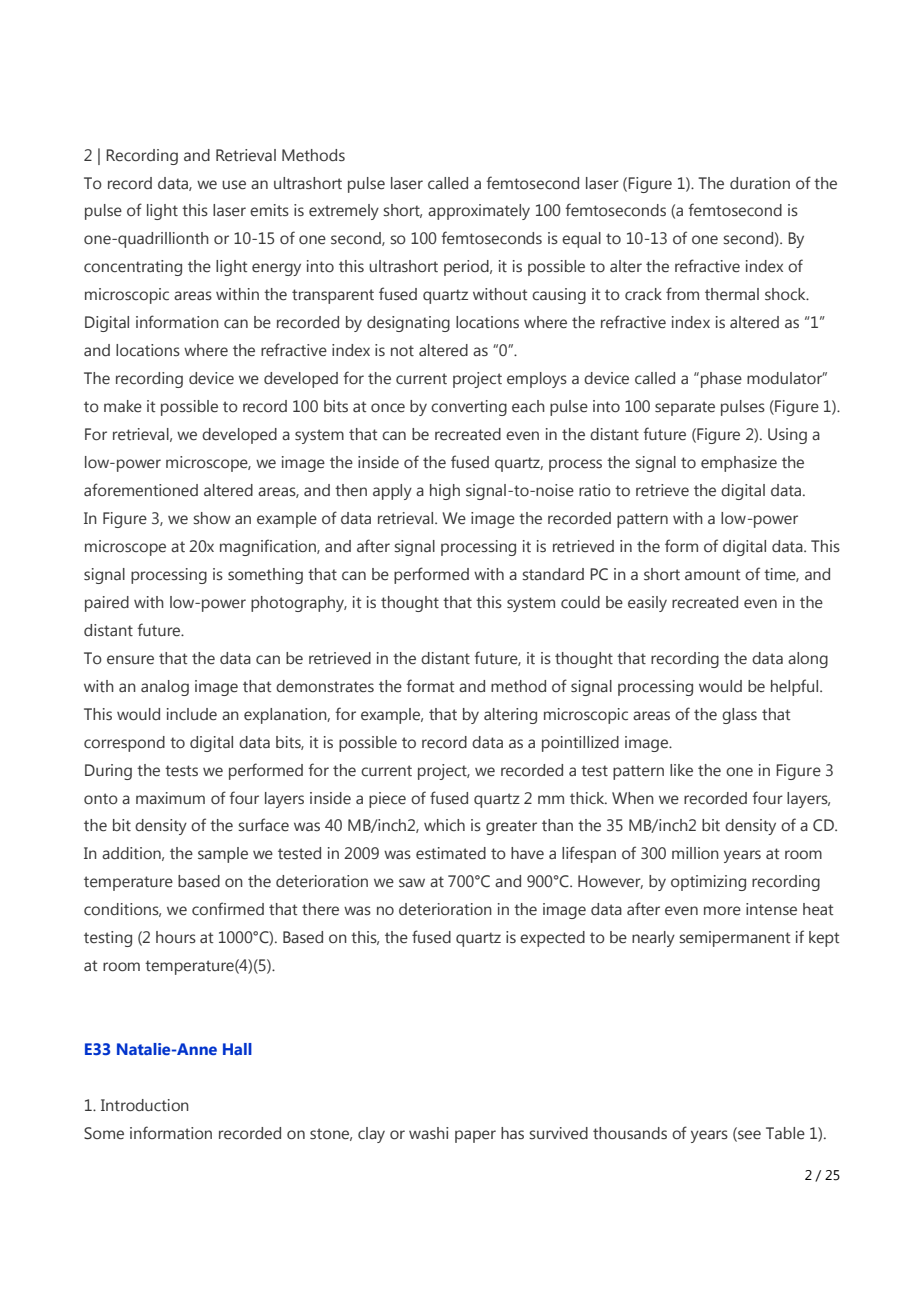 The height and width of the document is (1307, 924). What do you see at coordinates (325, 686) in the document?
I see `demonstrates` at bounding box center [325, 686].
